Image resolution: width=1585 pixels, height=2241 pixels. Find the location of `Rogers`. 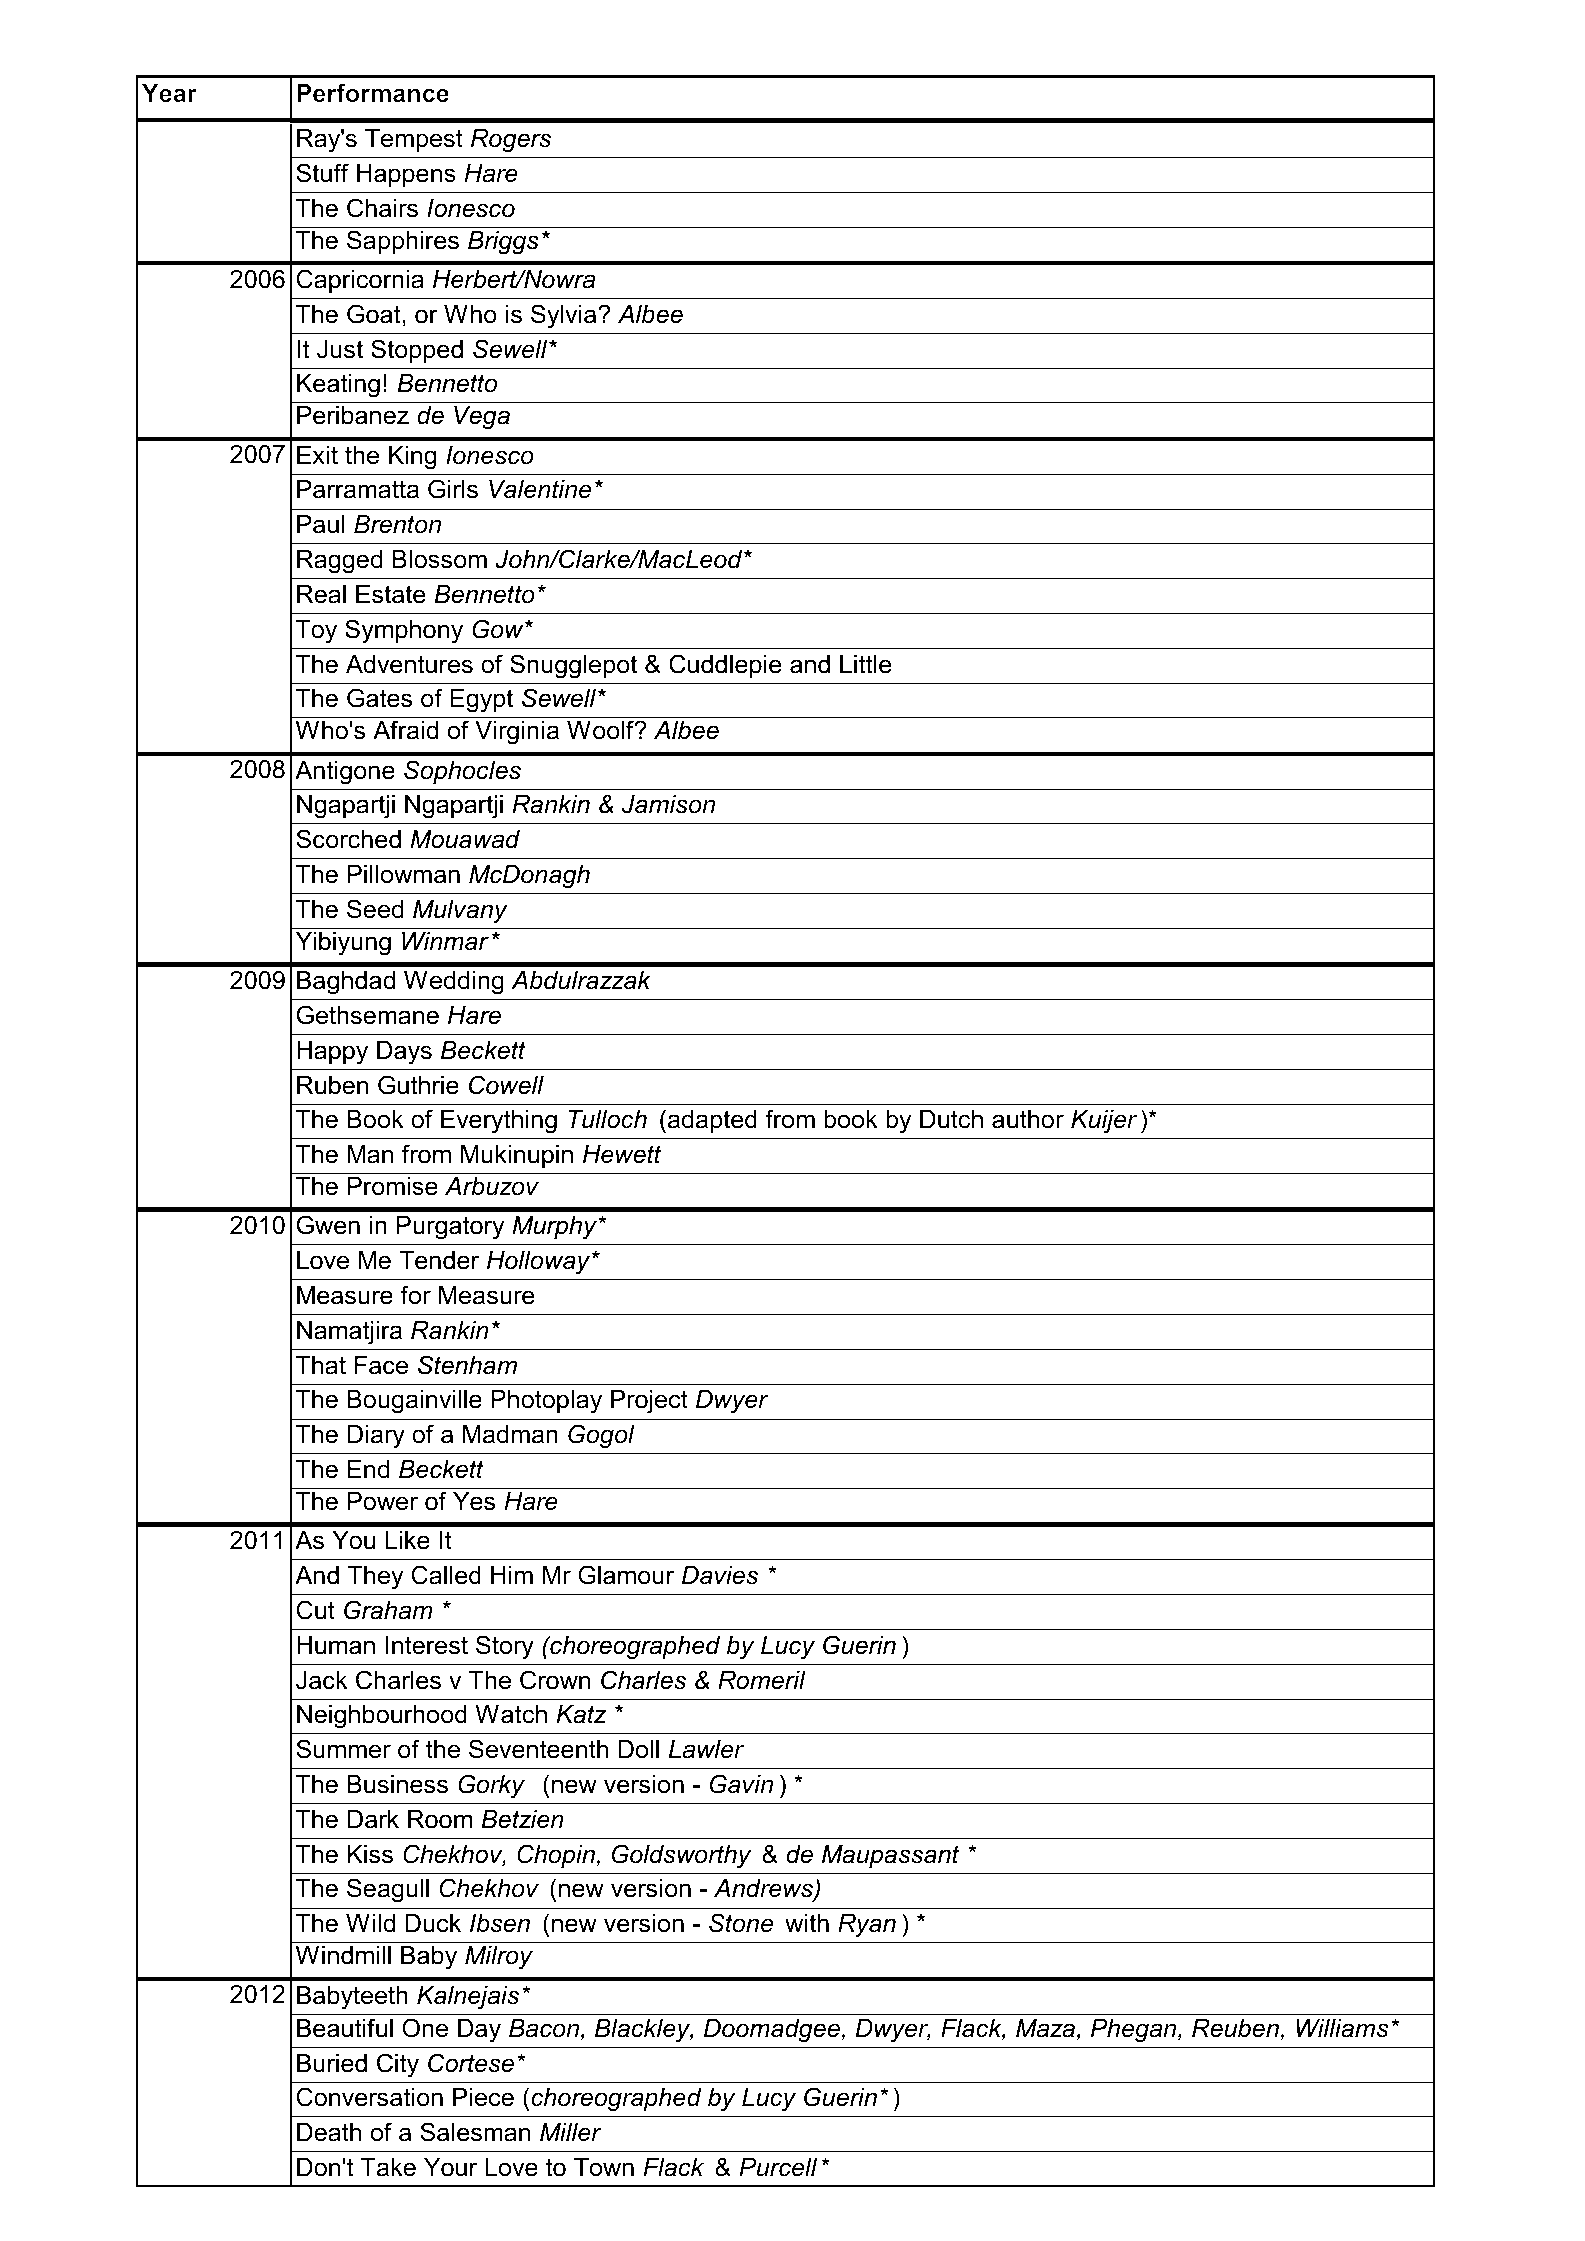

Rogers is located at coordinates (511, 141).
